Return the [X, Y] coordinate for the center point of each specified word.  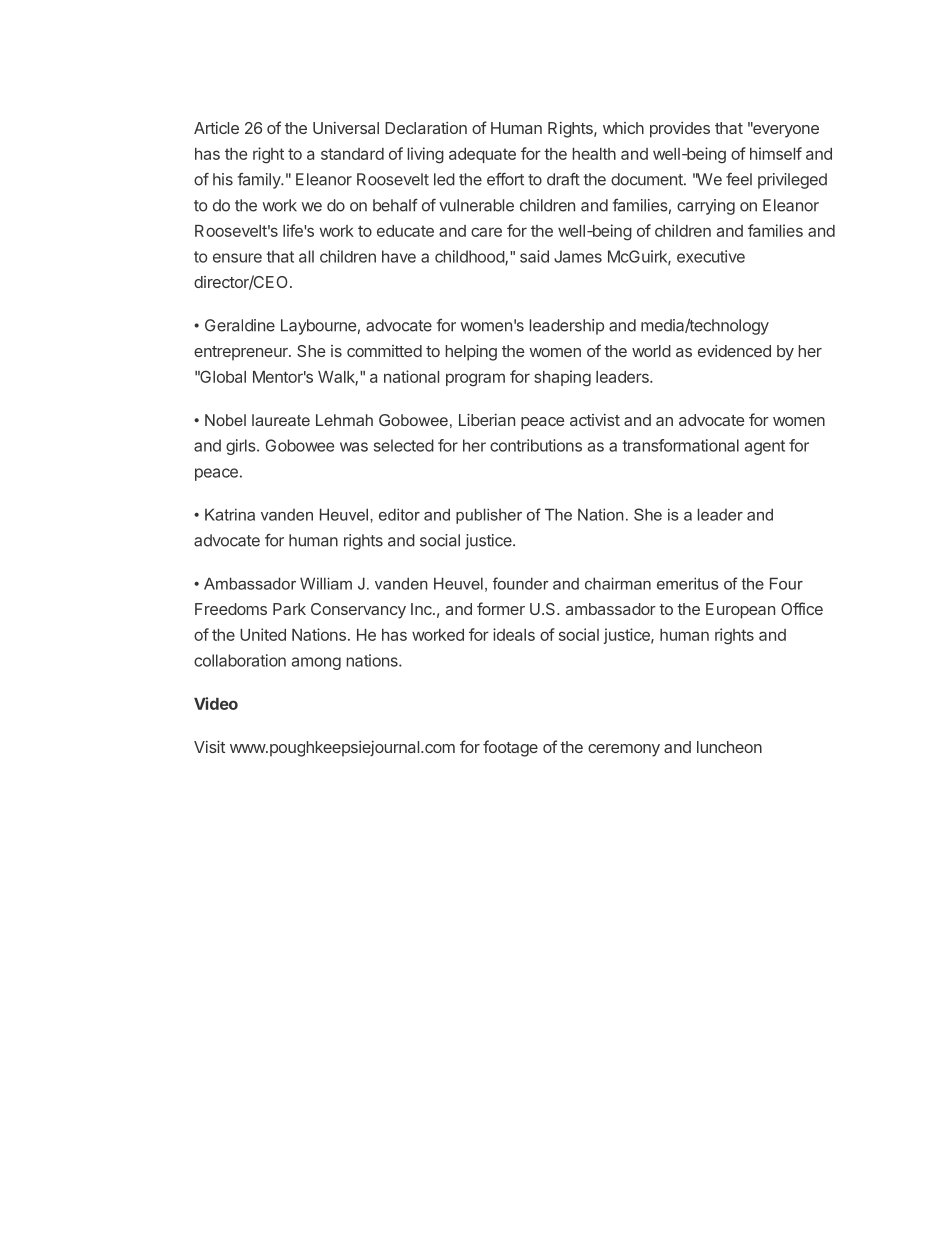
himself [776, 153]
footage [510, 748]
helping [471, 352]
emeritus [688, 583]
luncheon [729, 747]
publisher [489, 516]
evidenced [734, 351]
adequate [482, 155]
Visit [209, 746]
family [259, 181]
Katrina [230, 514]
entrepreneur [242, 353]
